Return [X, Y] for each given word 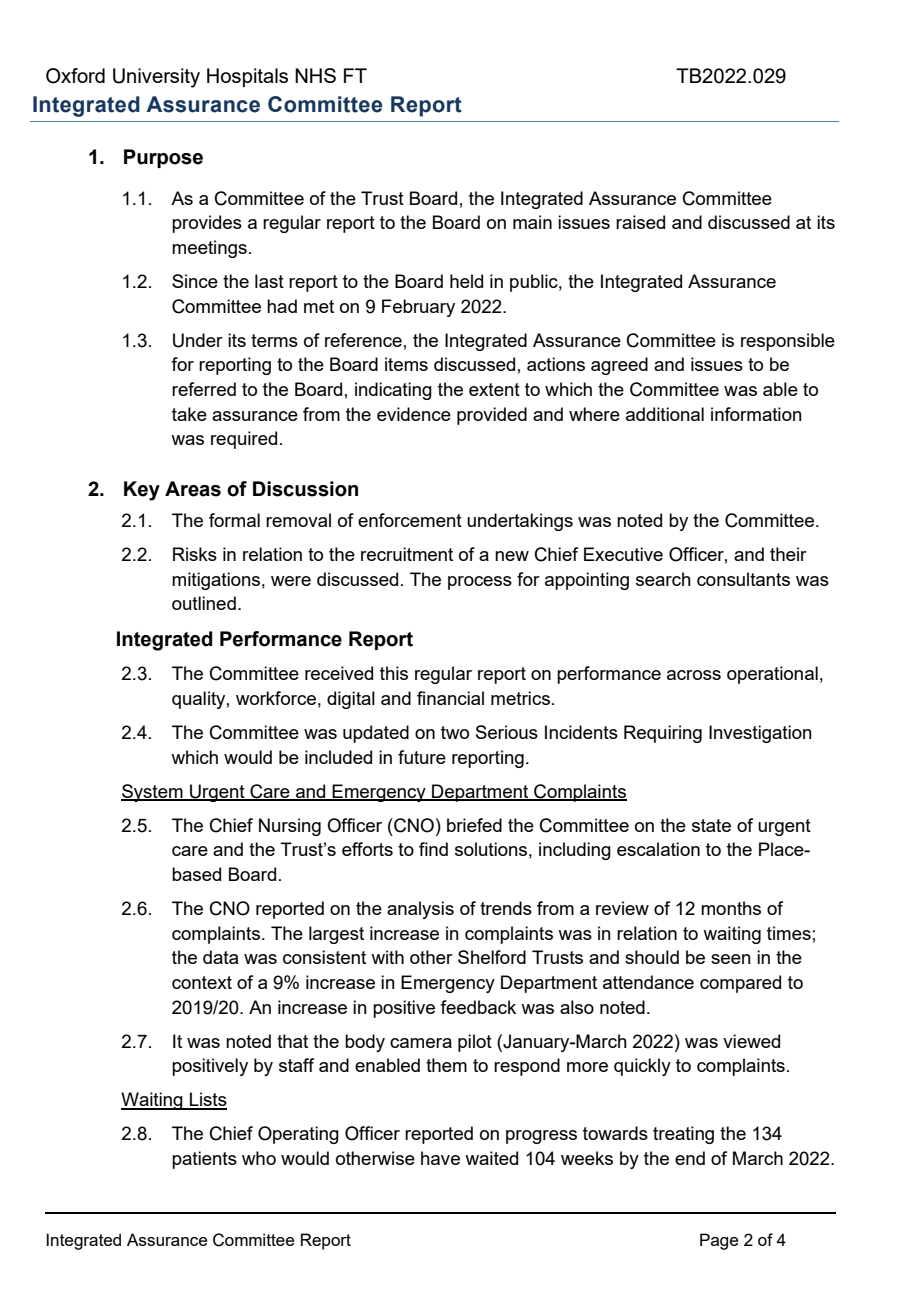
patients [204, 1160]
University [156, 78]
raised [640, 222]
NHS [315, 75]
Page [719, 1241]
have [440, 1158]
